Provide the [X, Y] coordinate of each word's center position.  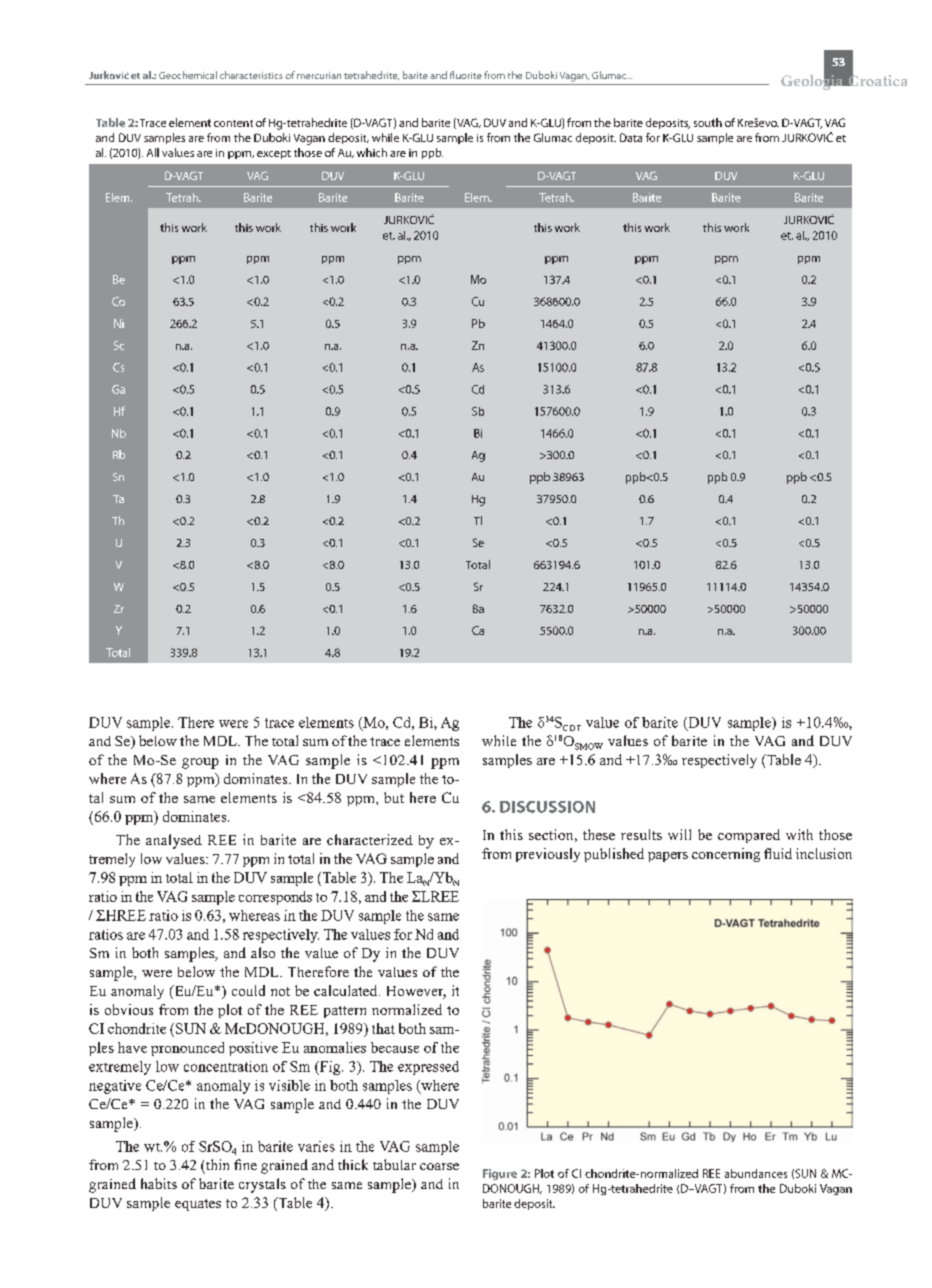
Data [631, 137]
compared [749, 836]
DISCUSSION [547, 807]
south [708, 122]
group [200, 763]
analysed [174, 841]
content [233, 123]
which [372, 152]
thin [217, 1164]
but [394, 797]
